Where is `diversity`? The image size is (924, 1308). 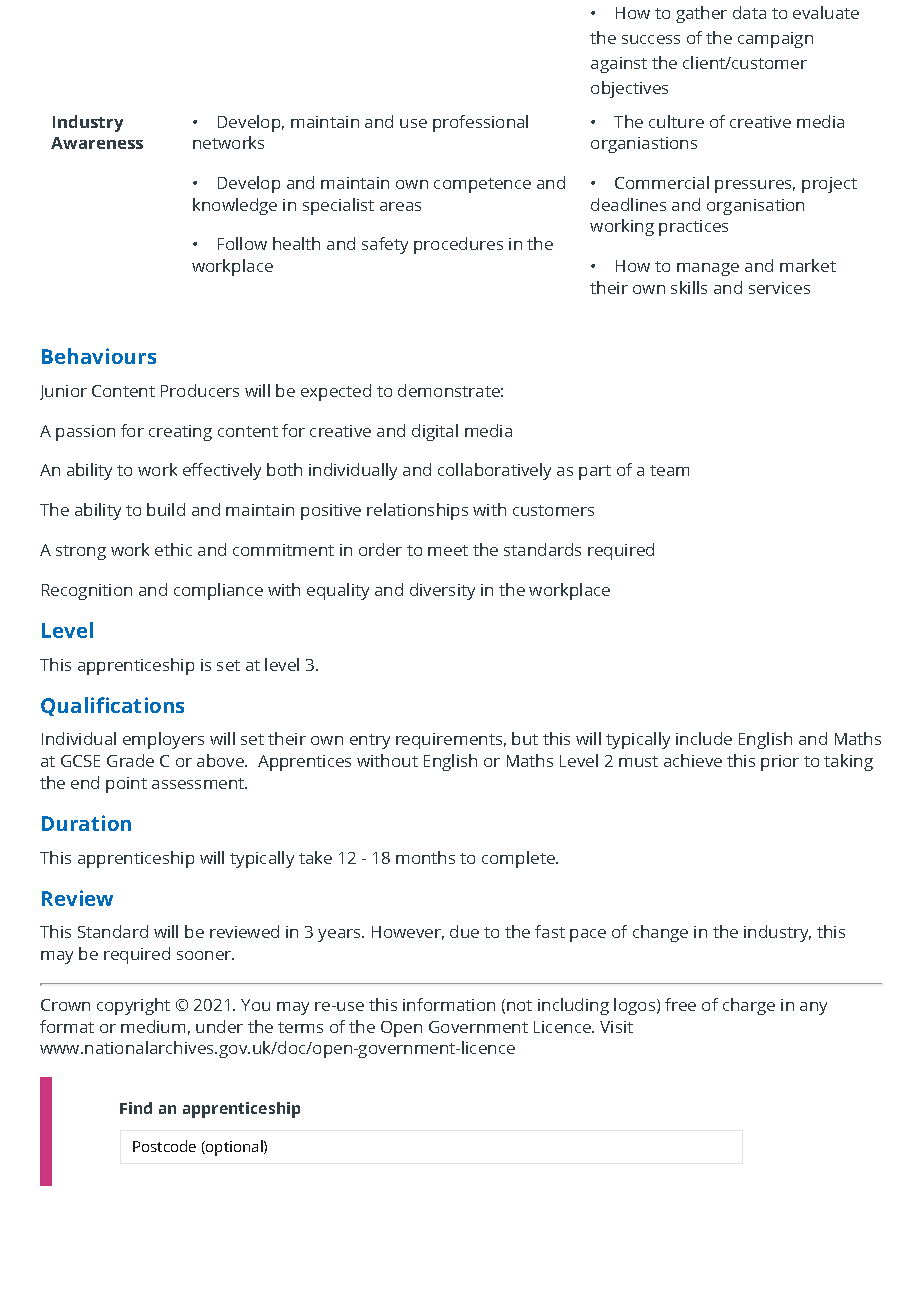 diversity is located at coordinates (442, 591).
